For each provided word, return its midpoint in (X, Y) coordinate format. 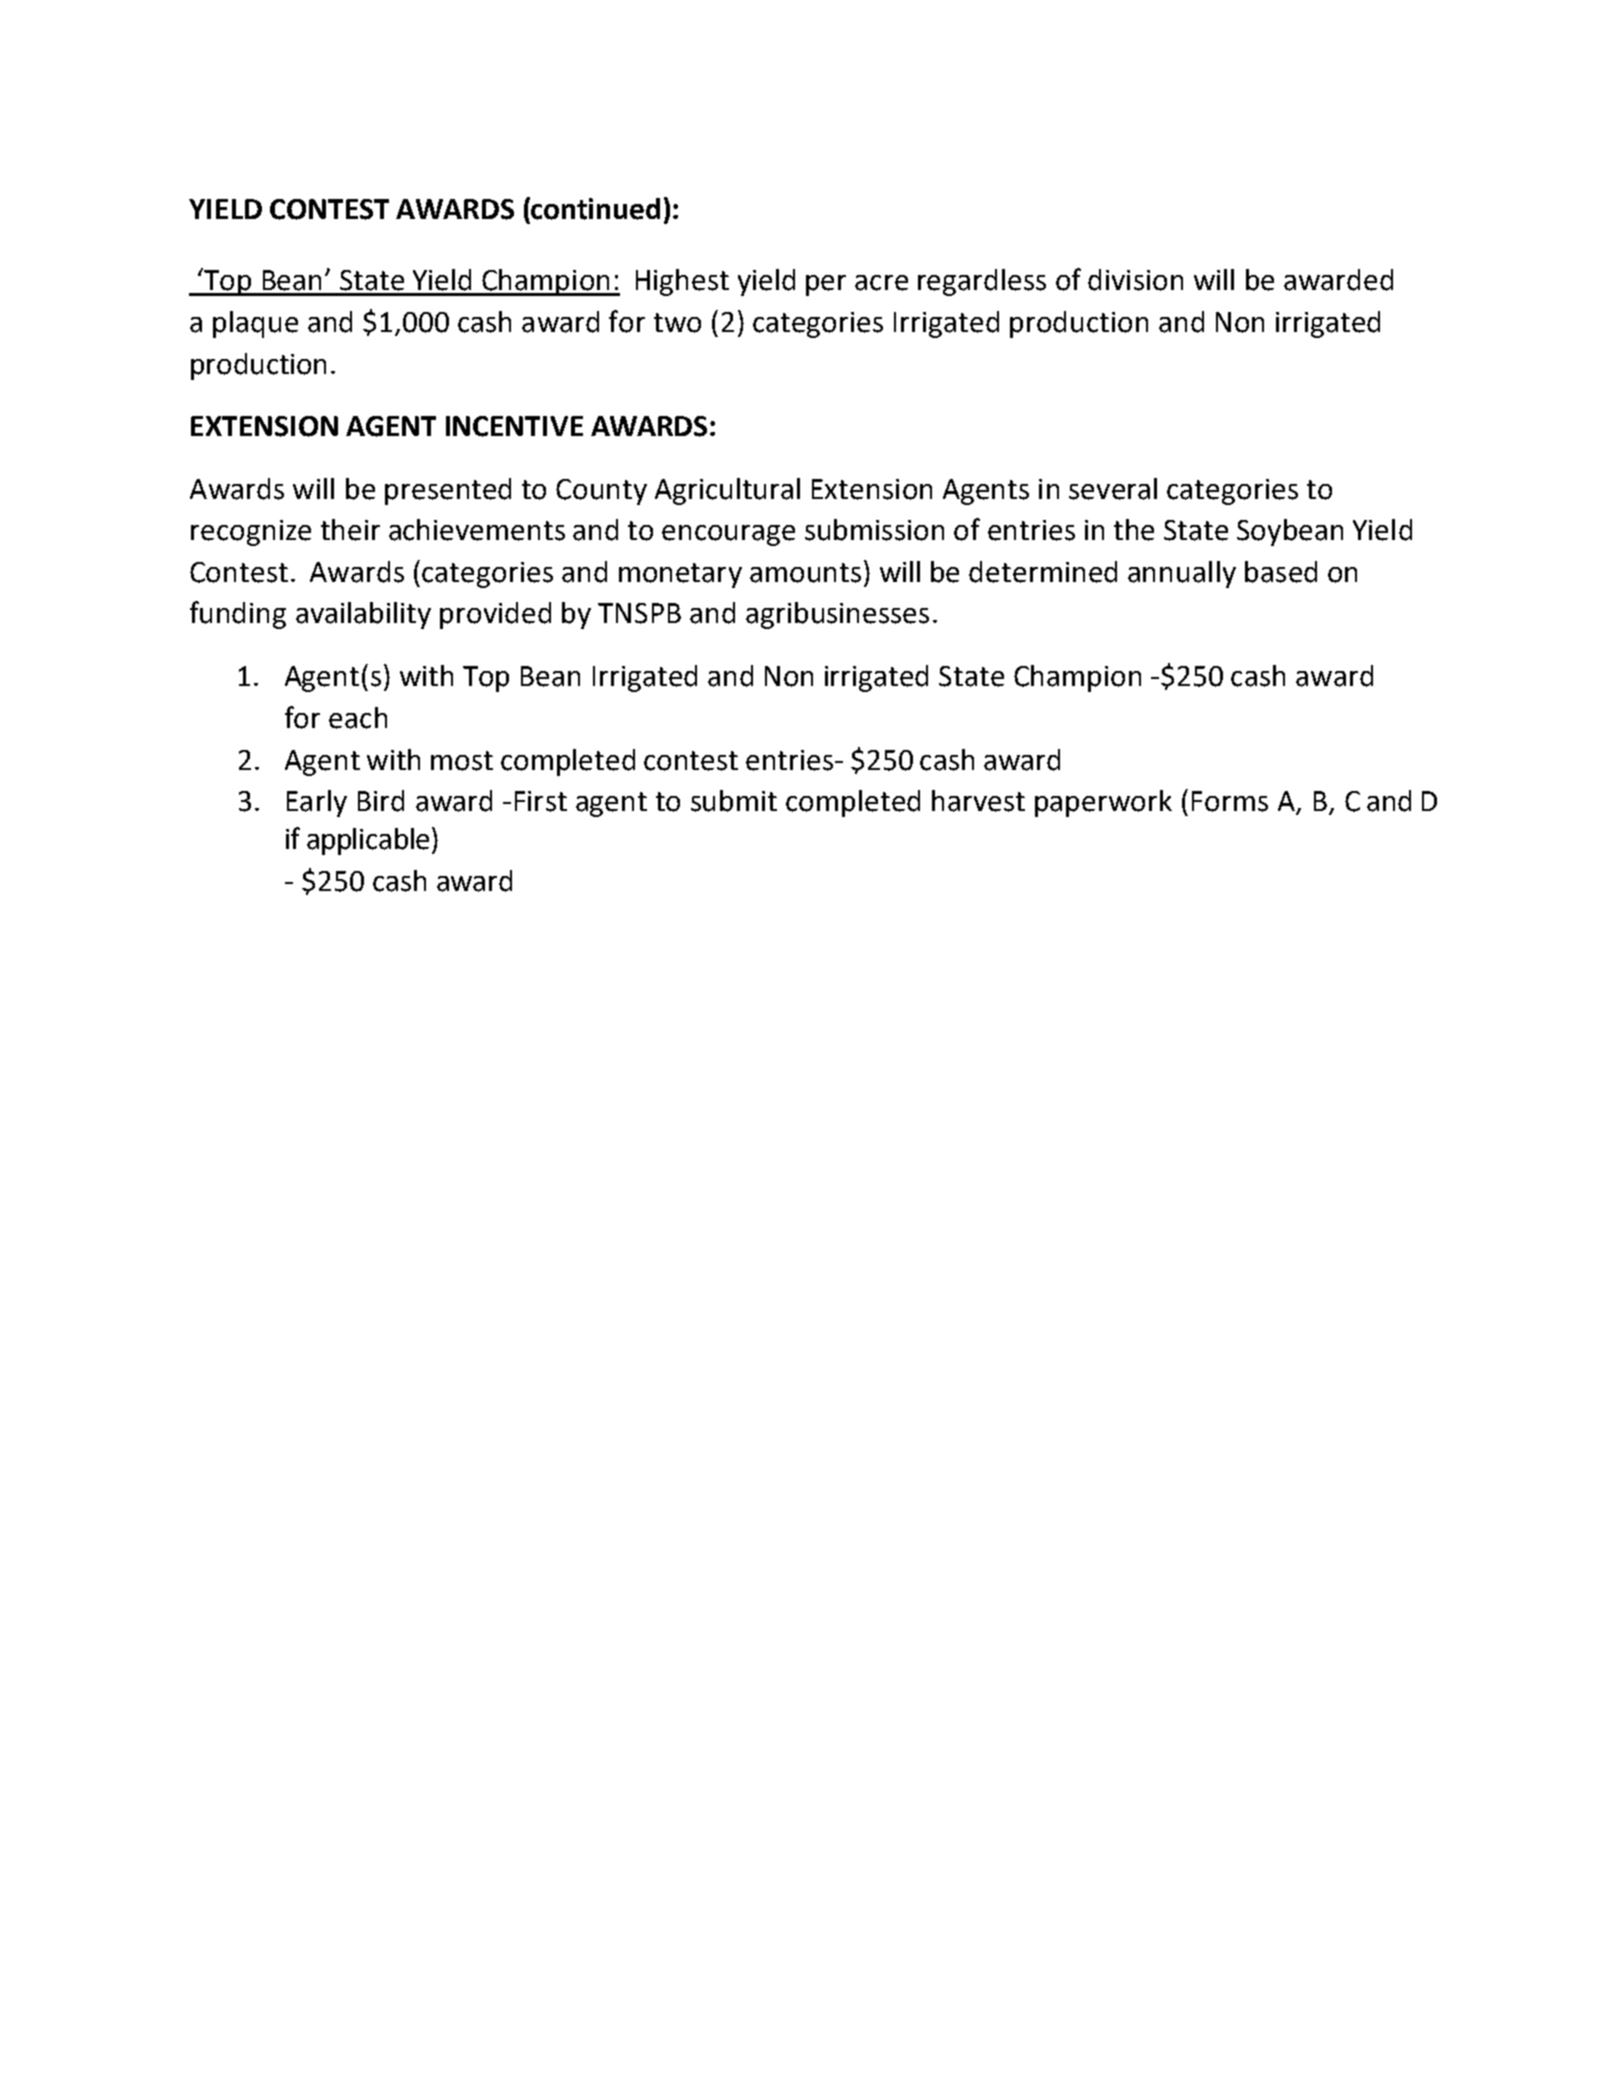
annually (1182, 574)
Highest (682, 282)
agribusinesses (837, 615)
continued (595, 209)
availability (363, 615)
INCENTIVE (514, 426)
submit (734, 801)
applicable (368, 841)
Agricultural (727, 491)
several (1113, 489)
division (1135, 280)
